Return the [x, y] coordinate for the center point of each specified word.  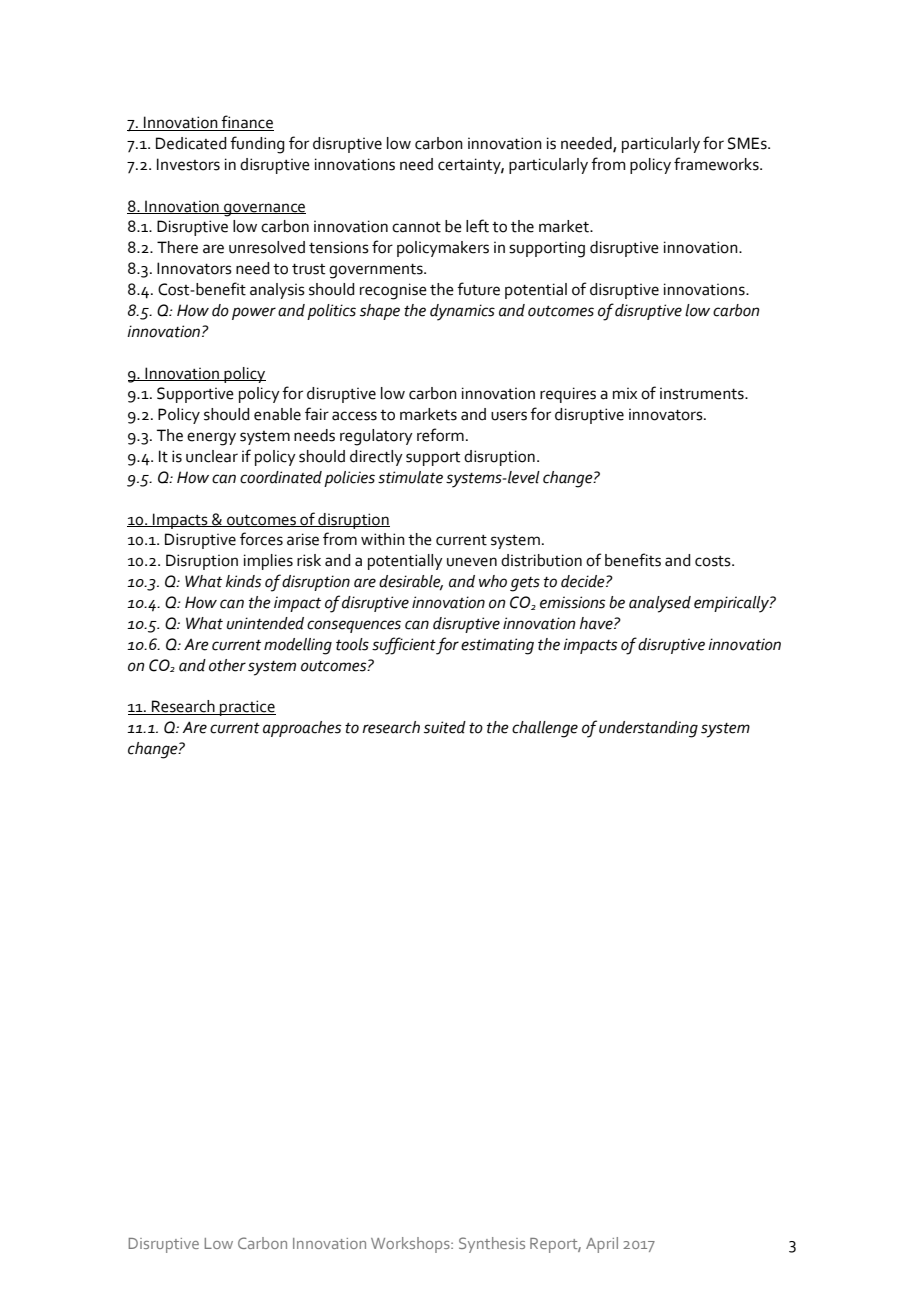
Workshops [411, 1245]
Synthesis [492, 1245]
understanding [648, 729]
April [602, 1245]
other [227, 665]
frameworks [717, 164]
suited [445, 727]
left [477, 226]
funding [257, 145]
